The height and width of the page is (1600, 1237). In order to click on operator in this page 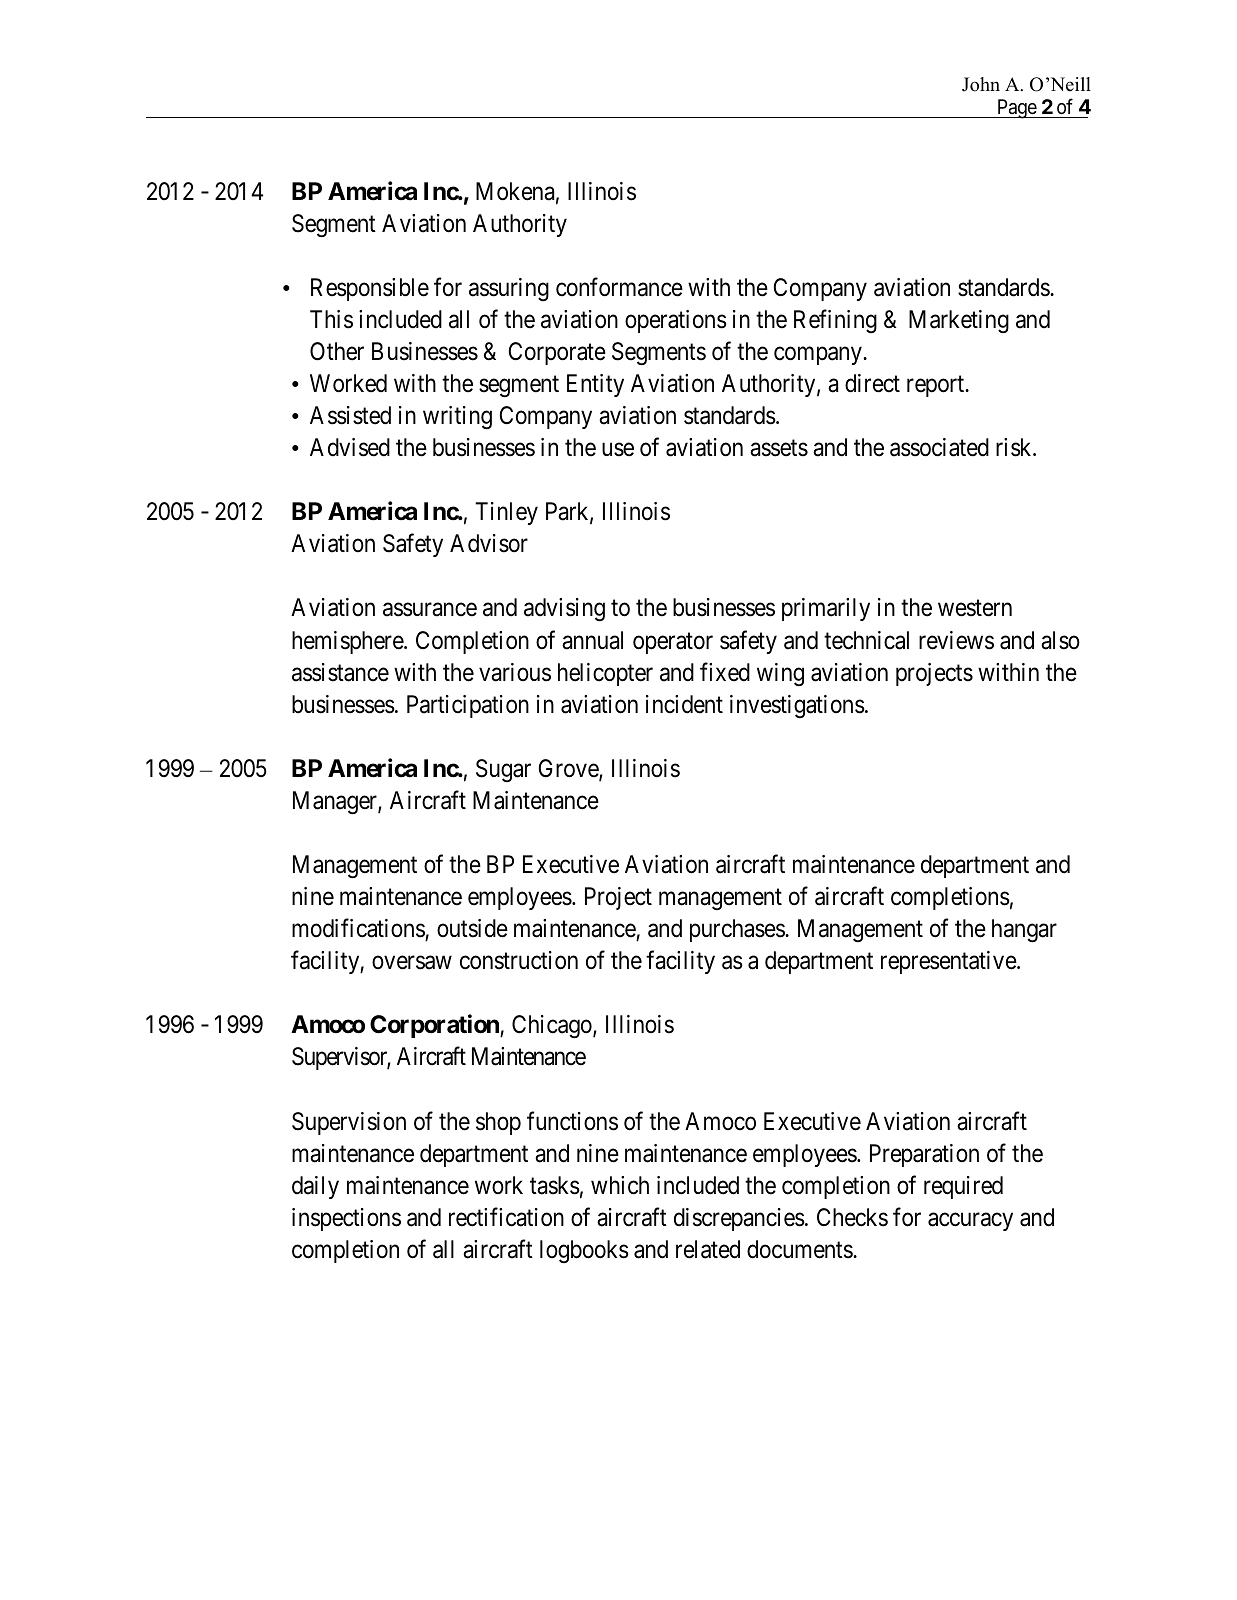, I will do `click(673, 643)`.
